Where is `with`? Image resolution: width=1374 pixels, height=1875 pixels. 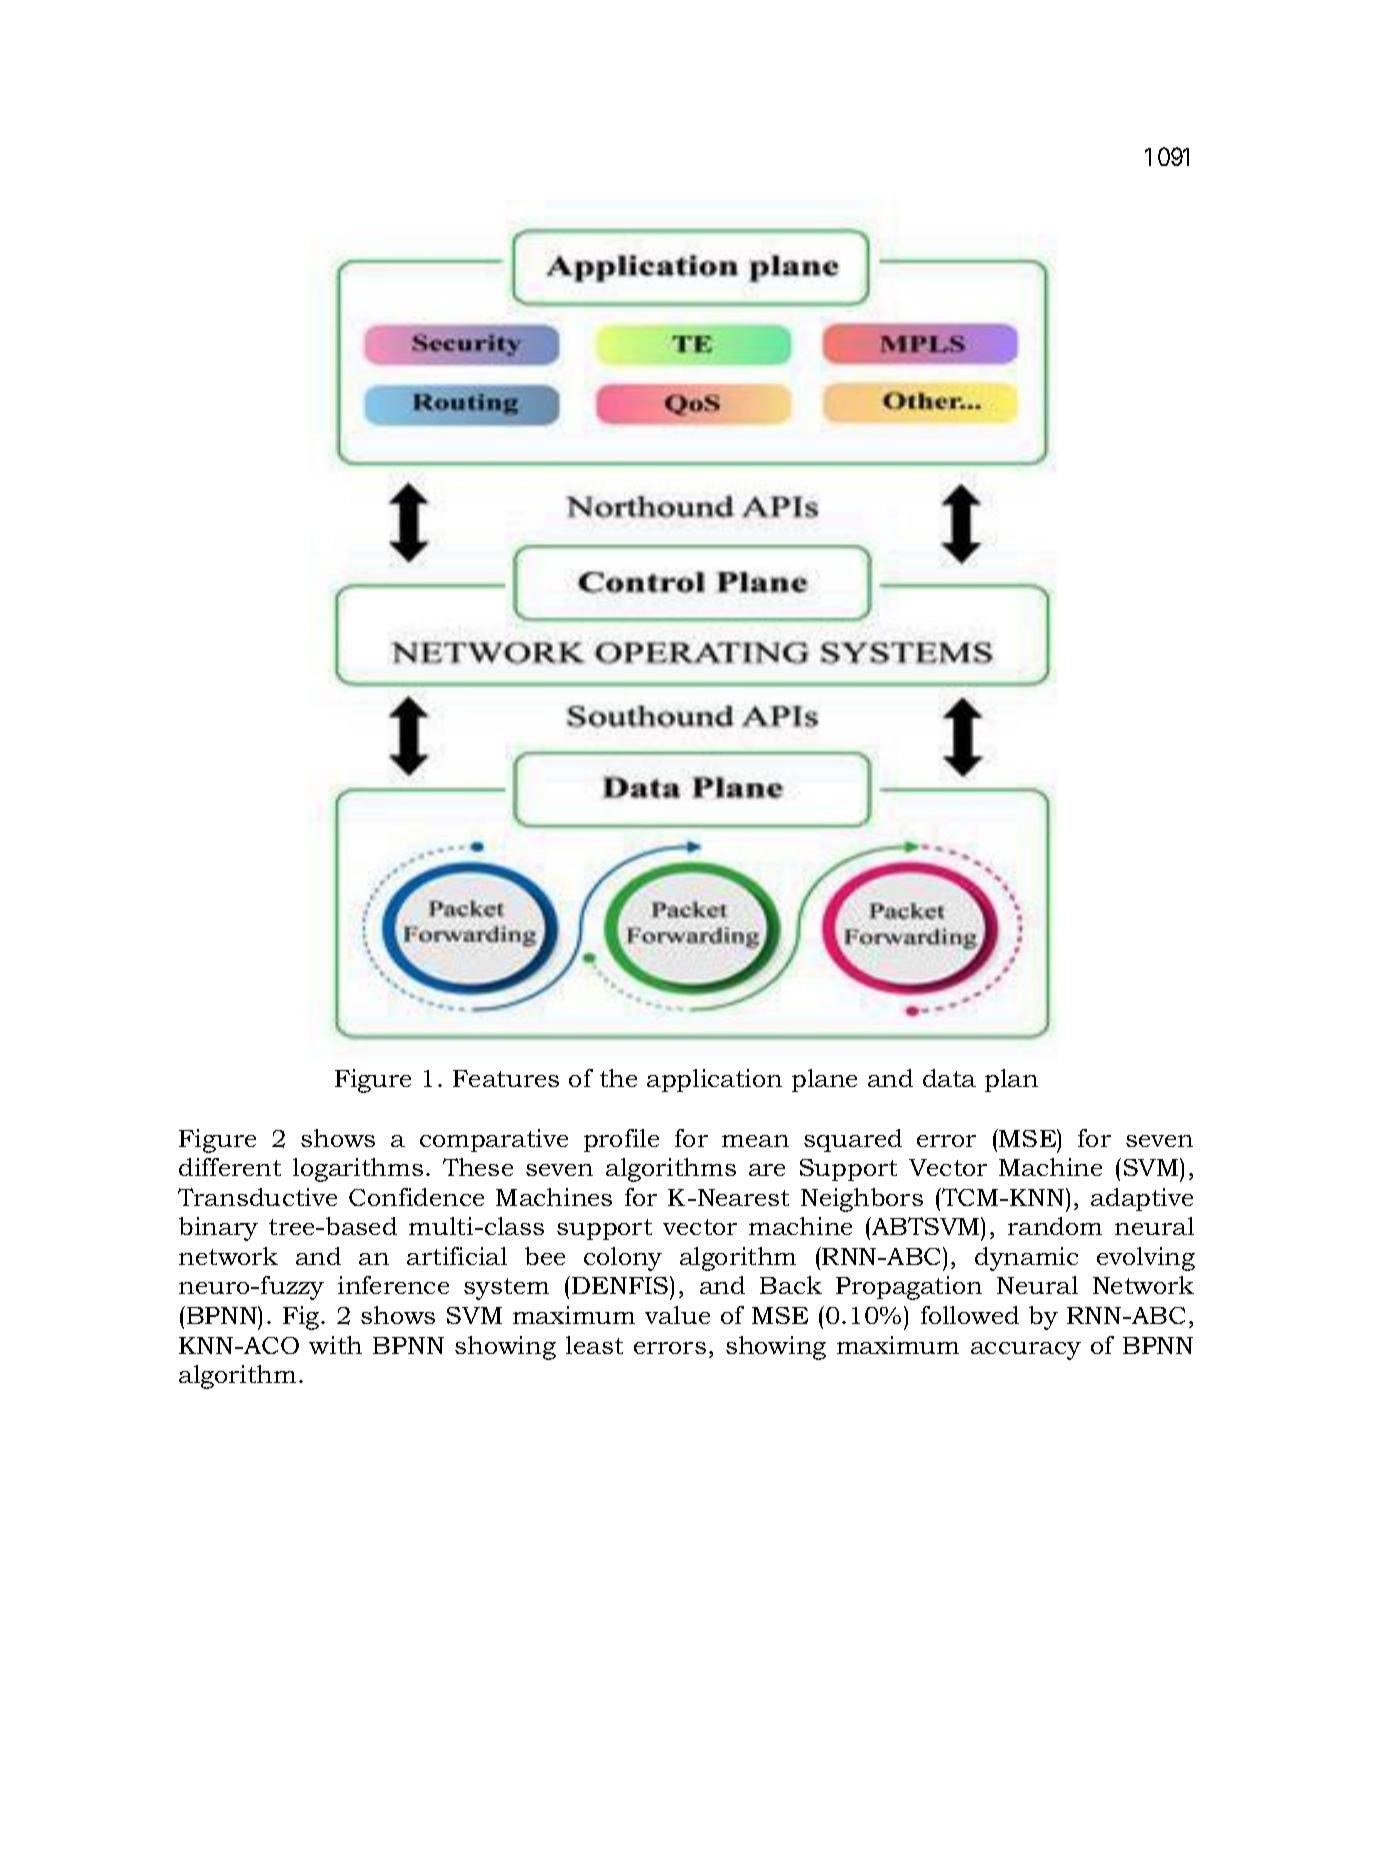
with is located at coordinates (335, 1345).
